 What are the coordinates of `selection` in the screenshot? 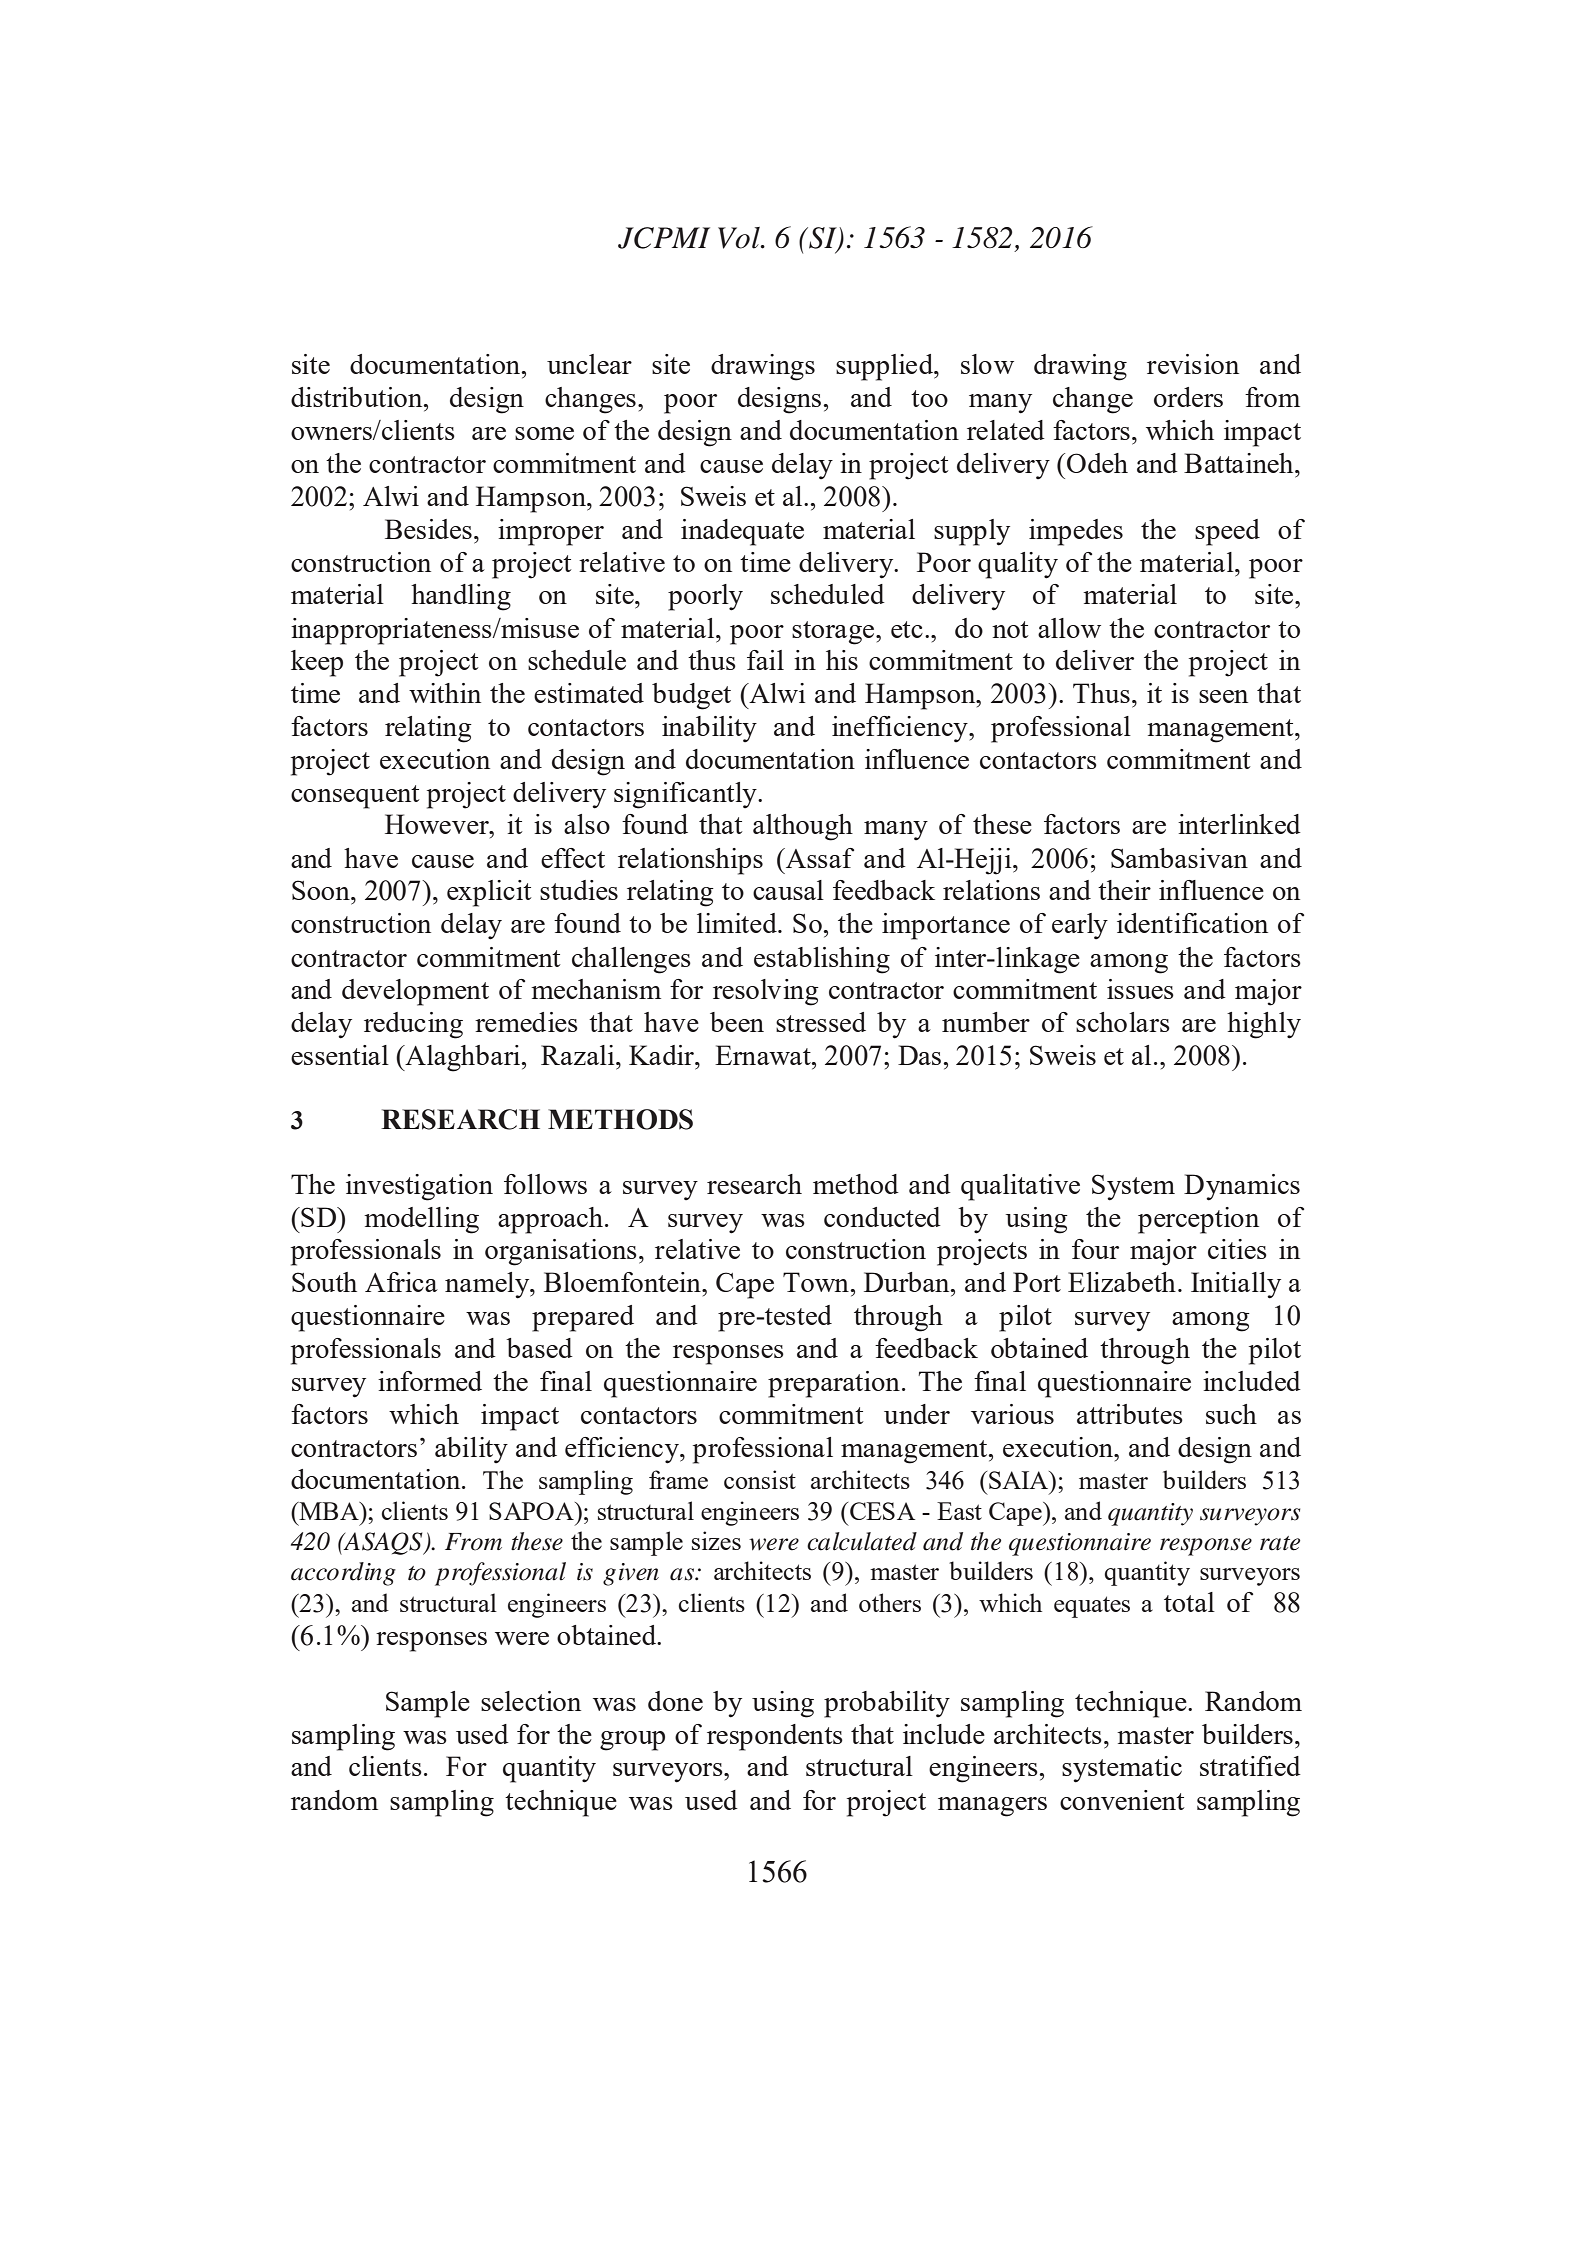 It's located at (531, 1701).
